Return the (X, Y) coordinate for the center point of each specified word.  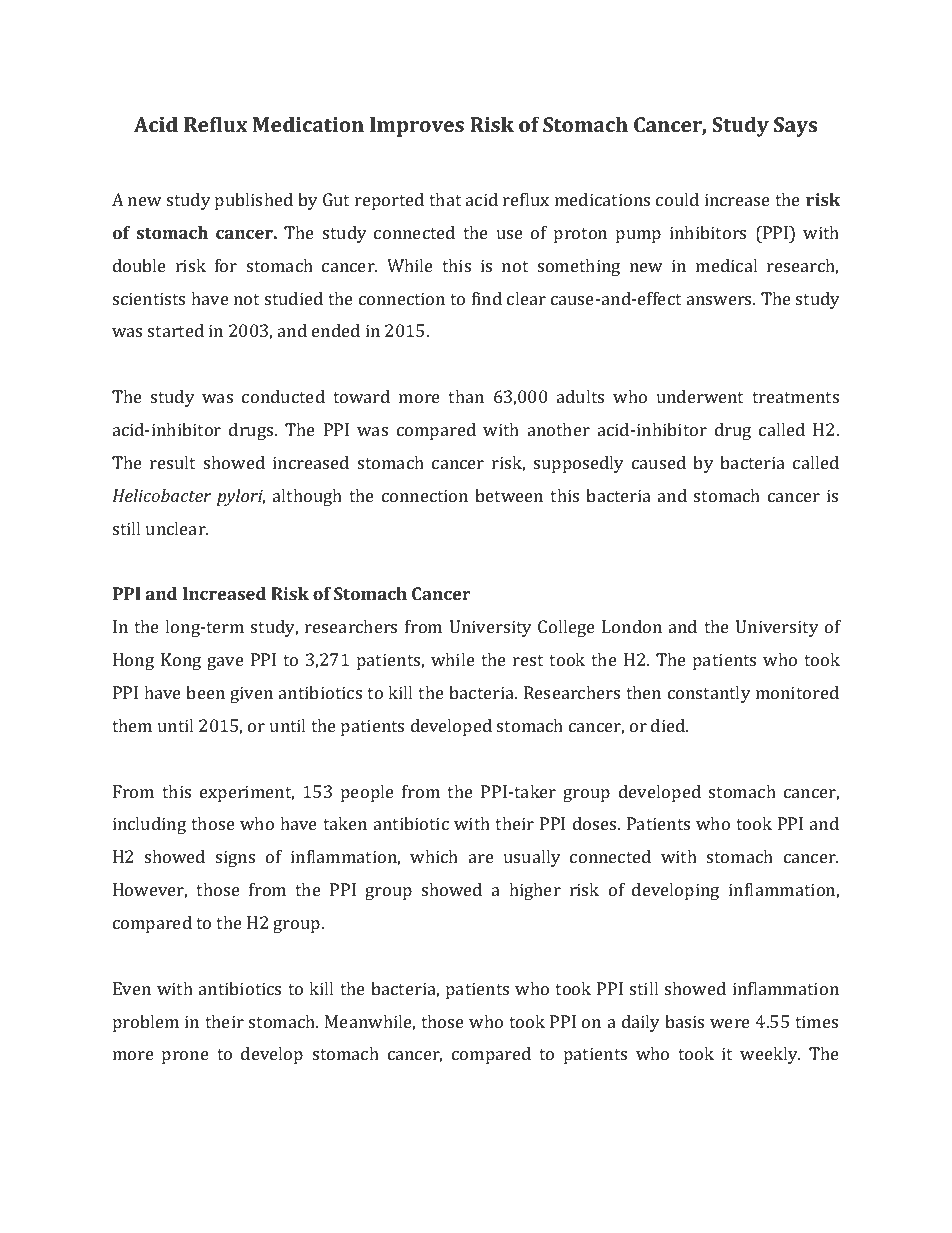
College (566, 628)
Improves (417, 127)
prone (185, 1057)
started (176, 330)
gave (225, 663)
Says (795, 127)
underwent (700, 396)
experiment (247, 793)
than (466, 396)
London (632, 626)
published (254, 201)
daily (641, 1023)
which (434, 856)
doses (596, 823)
